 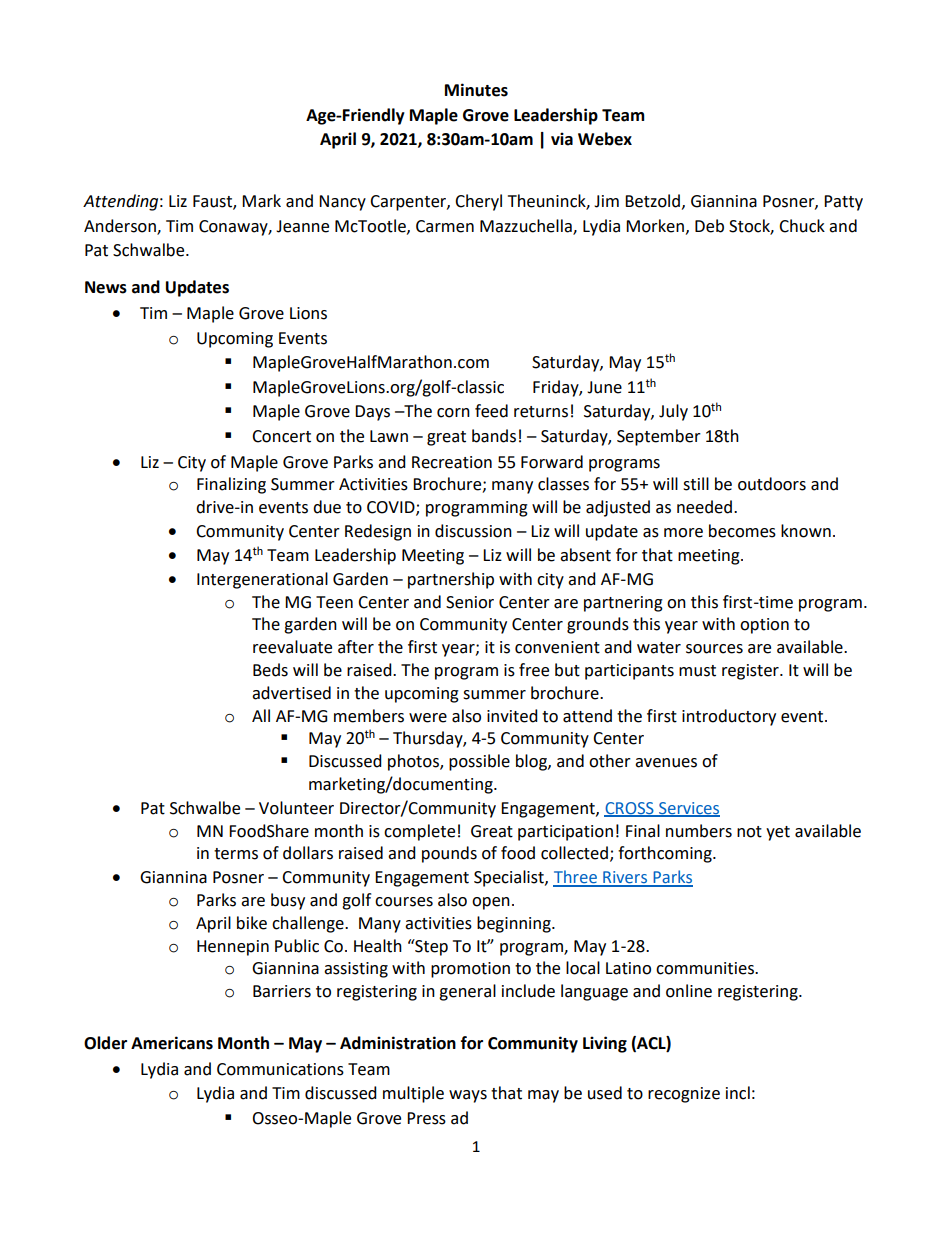 I want to click on possible, so click(x=479, y=762).
